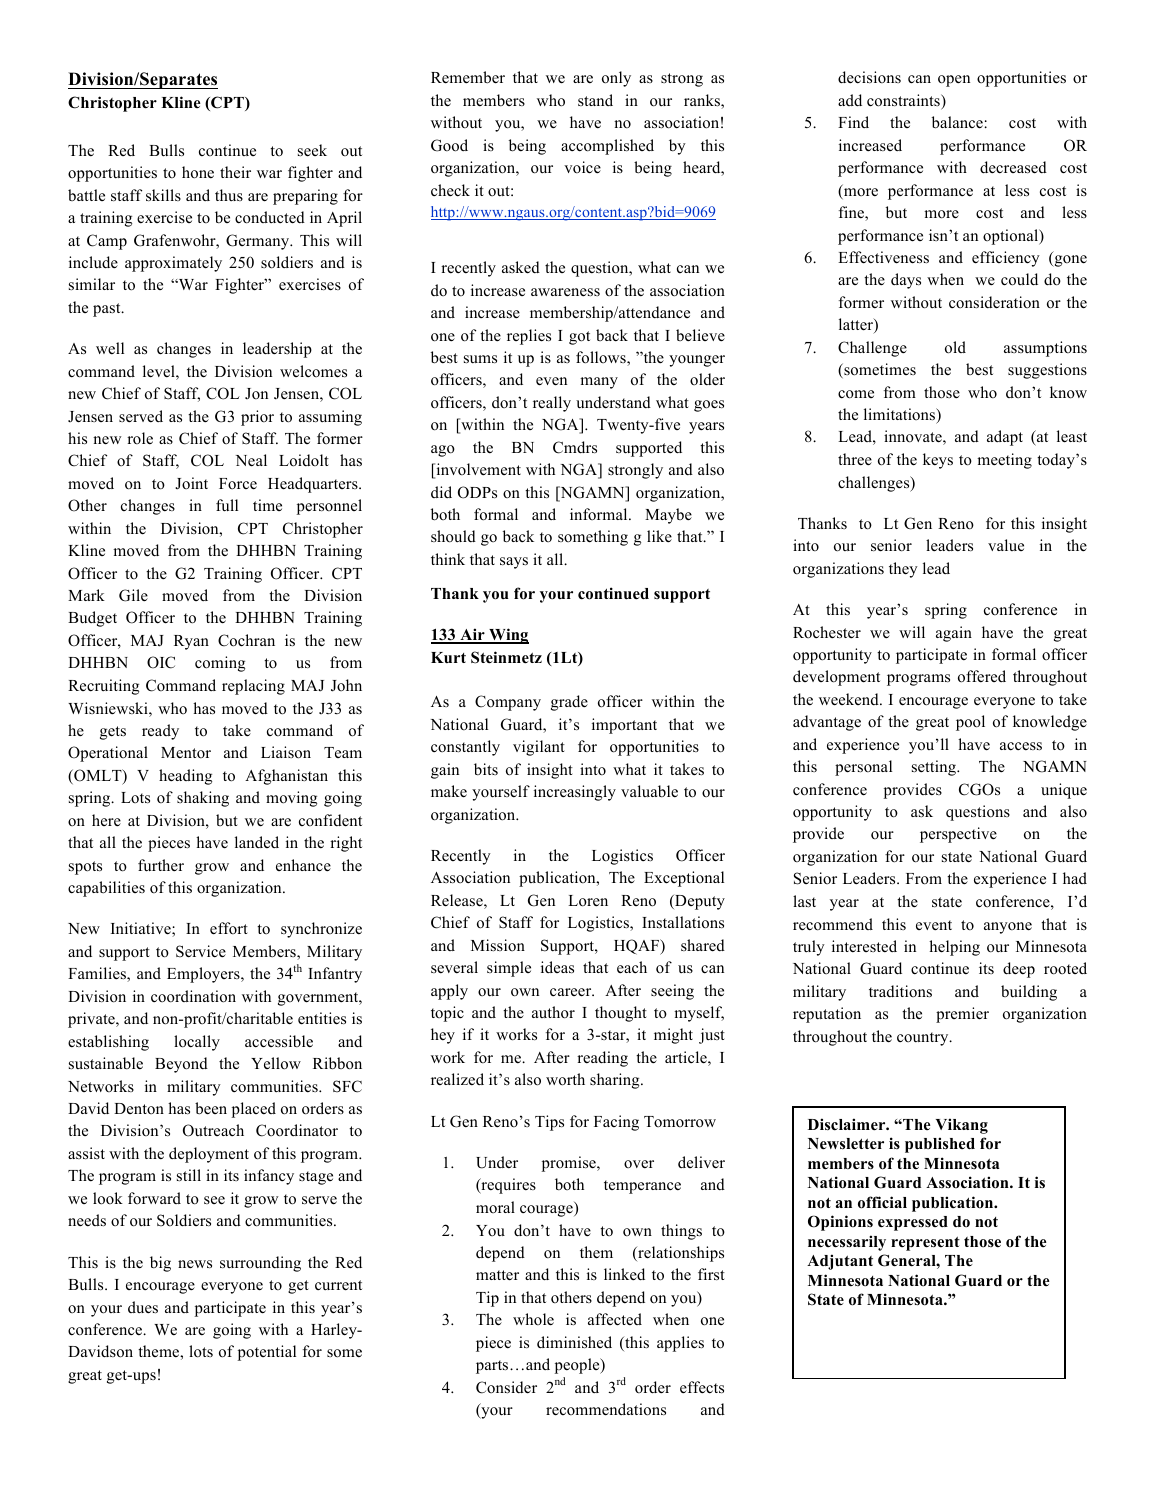 The height and width of the screenshot is (1494, 1155). Describe the element at coordinates (227, 505) in the screenshot. I see `full` at that location.
